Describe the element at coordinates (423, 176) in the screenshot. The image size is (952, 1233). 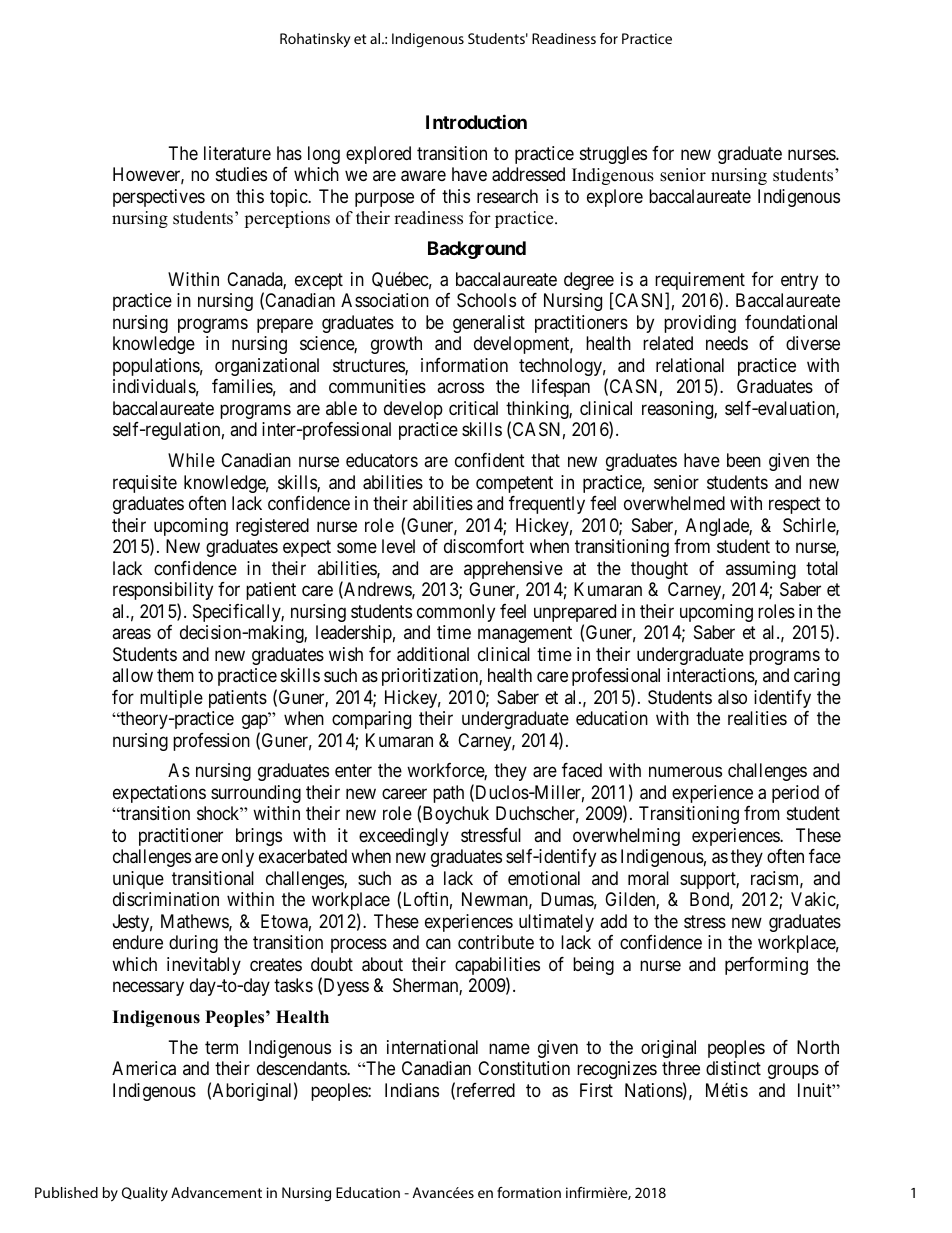
I see `aware` at that location.
